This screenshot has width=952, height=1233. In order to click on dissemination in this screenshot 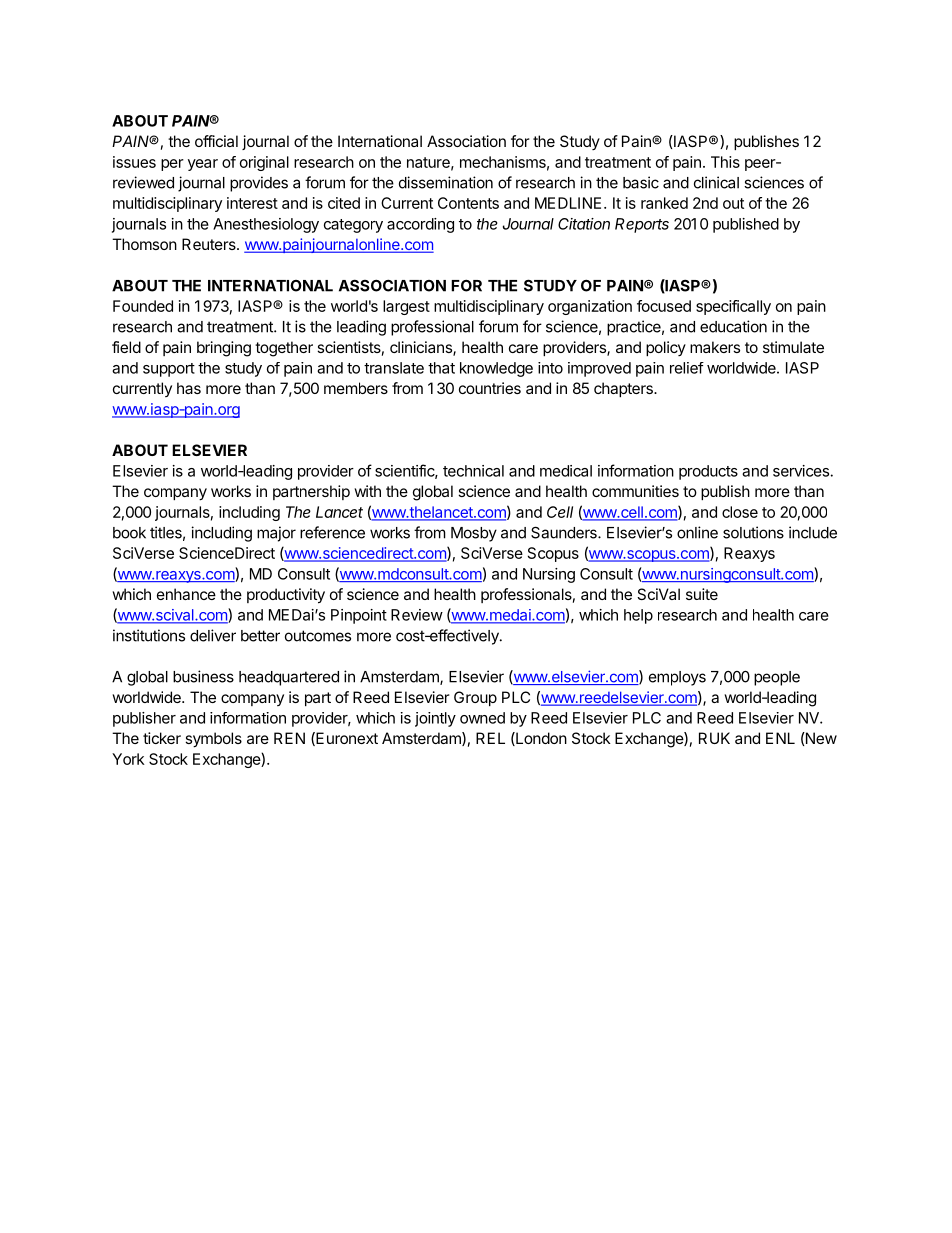, I will do `click(446, 182)`.
